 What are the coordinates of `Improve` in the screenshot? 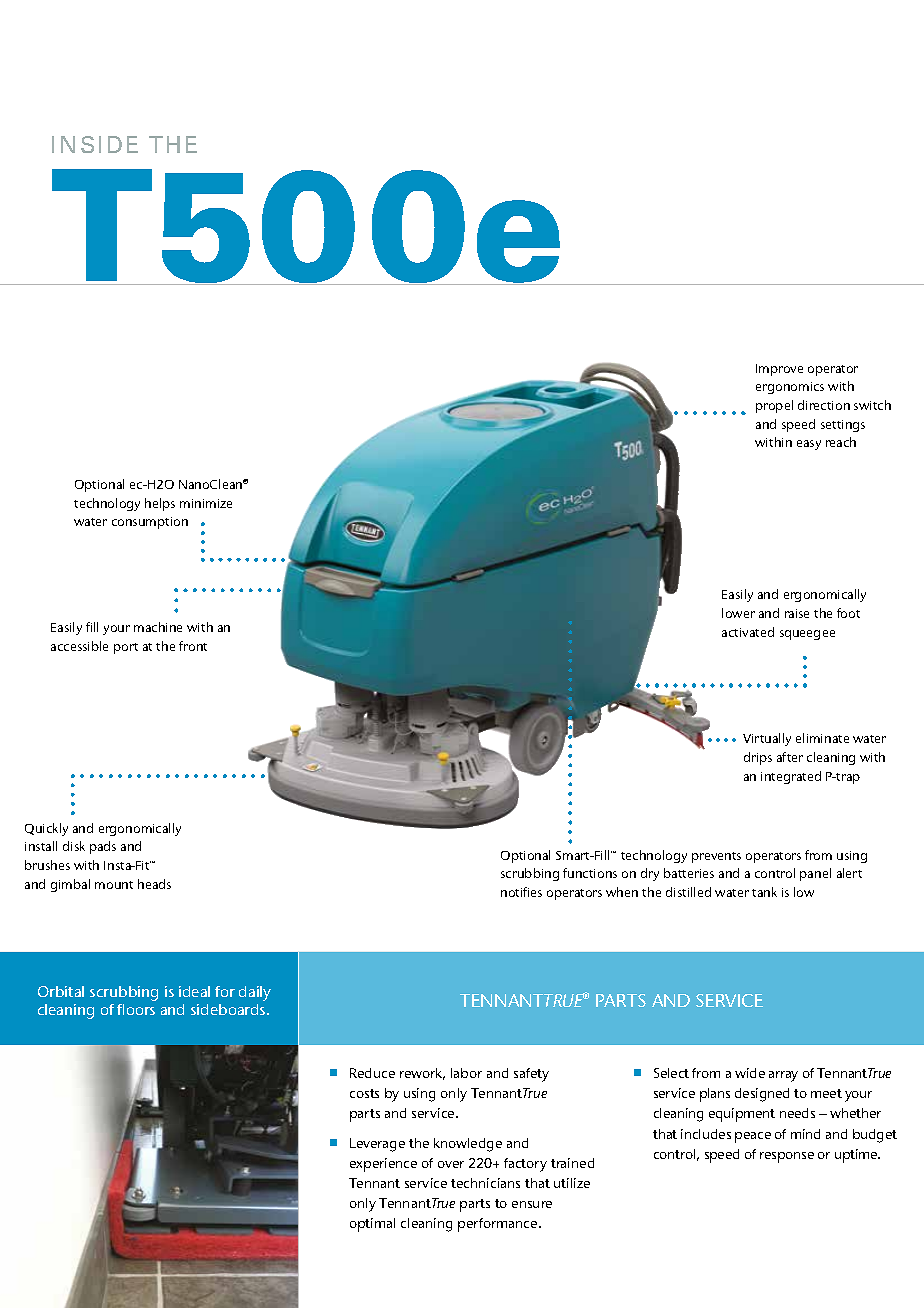 It's located at (779, 370).
